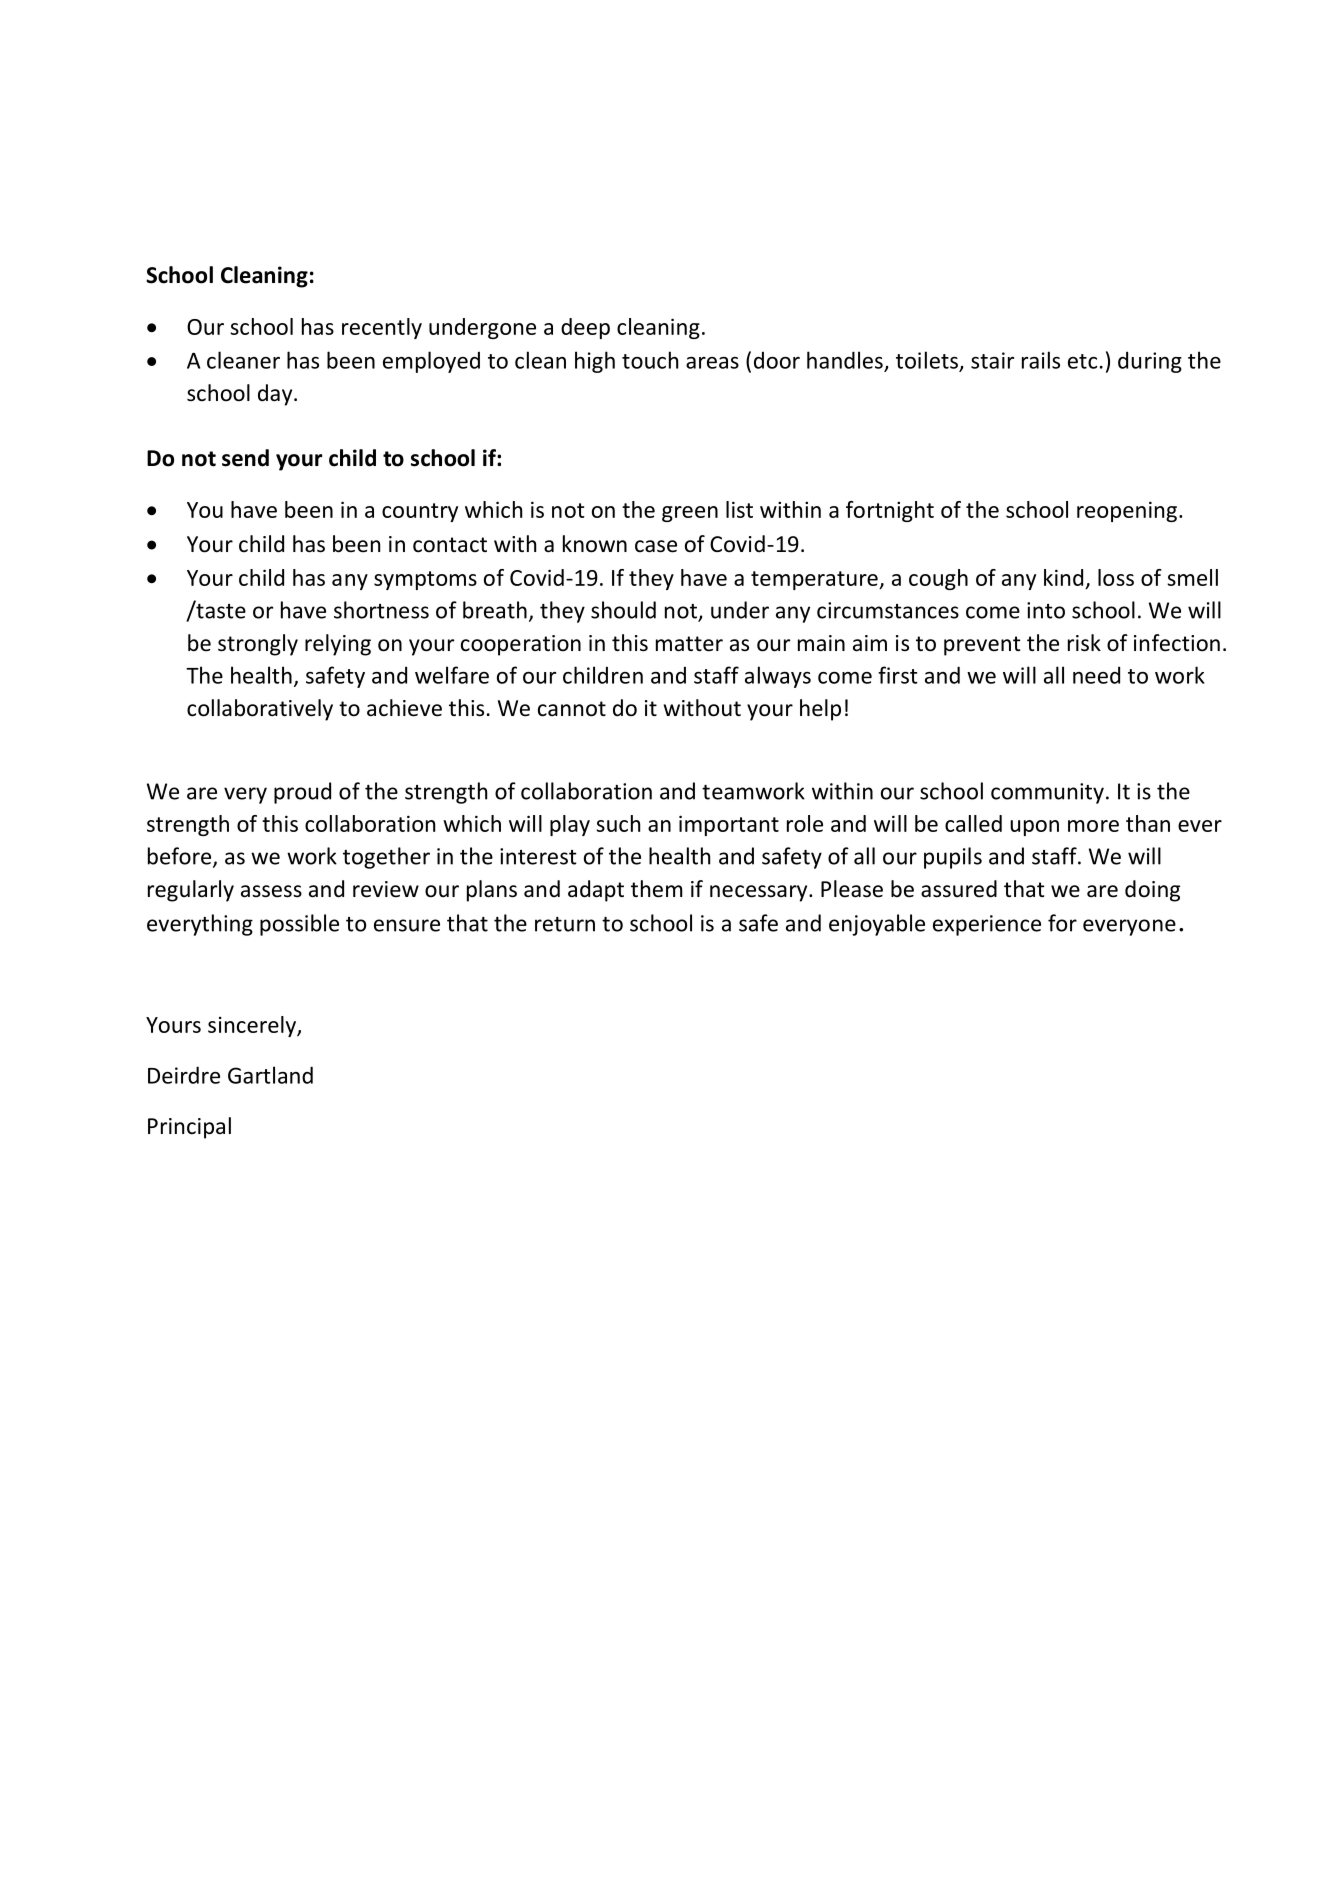 Image resolution: width=1337 pixels, height=1891 pixels. What do you see at coordinates (690, 514) in the screenshot?
I see `green` at bounding box center [690, 514].
